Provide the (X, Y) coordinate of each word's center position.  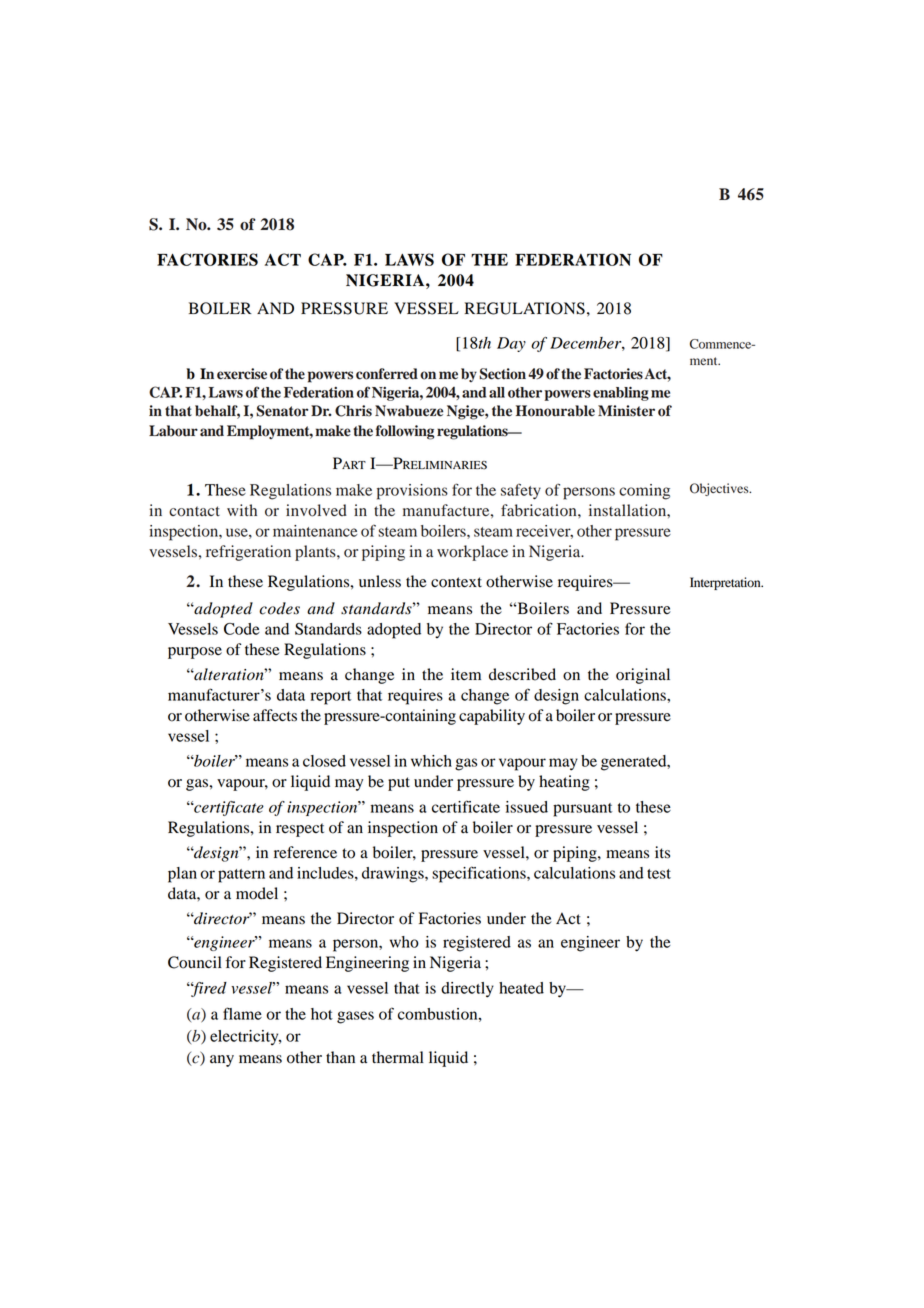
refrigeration (248, 553)
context (456, 582)
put (399, 784)
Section (502, 374)
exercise (242, 374)
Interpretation (726, 583)
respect (300, 830)
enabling (621, 394)
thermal (398, 1057)
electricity (245, 1038)
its (662, 852)
